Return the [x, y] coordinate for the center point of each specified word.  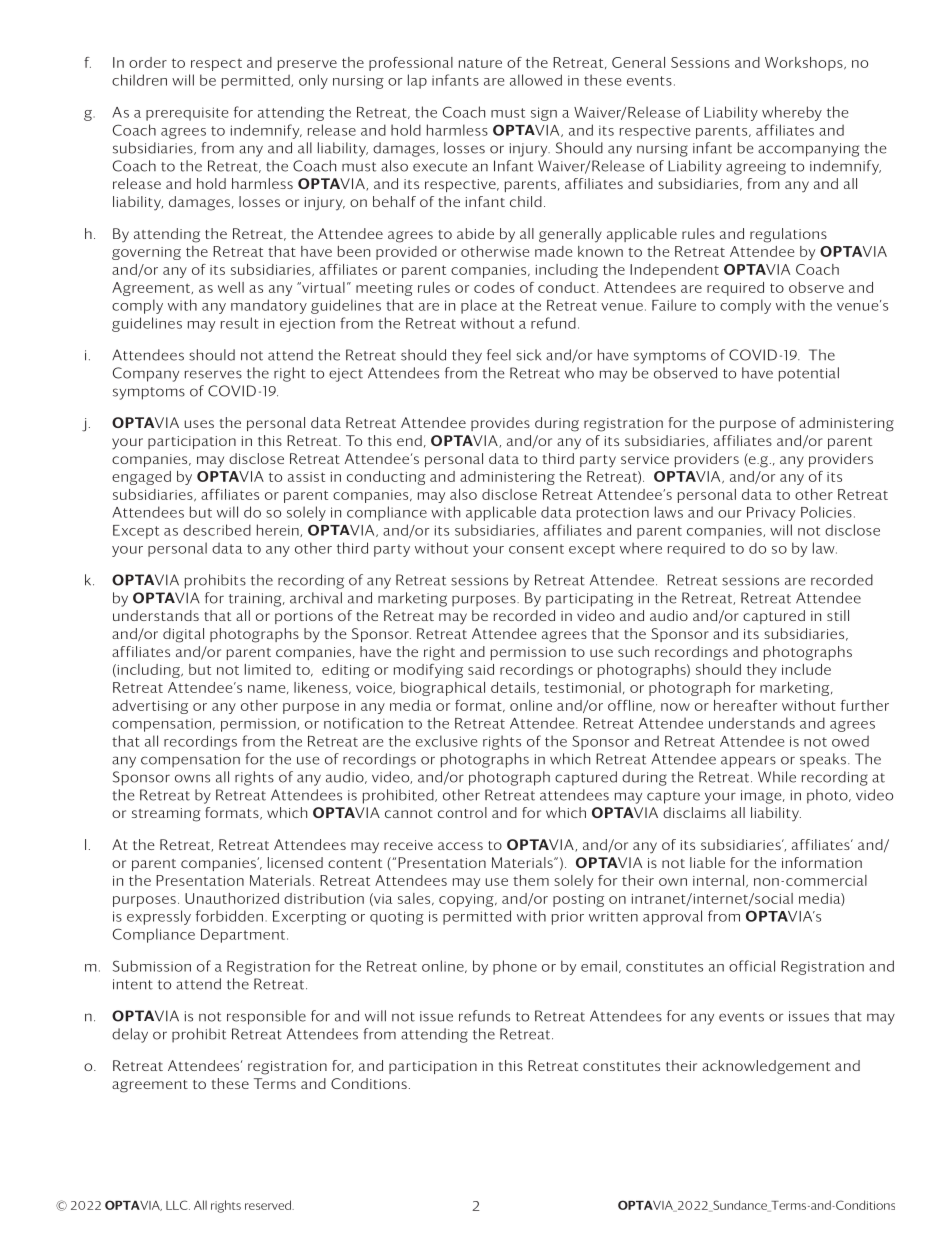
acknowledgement [766, 1067]
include [806, 669]
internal [718, 880]
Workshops [805, 64]
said [481, 669]
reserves [213, 374]
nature [480, 63]
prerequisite [187, 114]
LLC [178, 1205]
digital [183, 635]
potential [809, 374]
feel [499, 355]
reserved [269, 1205]
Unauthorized [232, 898]
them [531, 880]
